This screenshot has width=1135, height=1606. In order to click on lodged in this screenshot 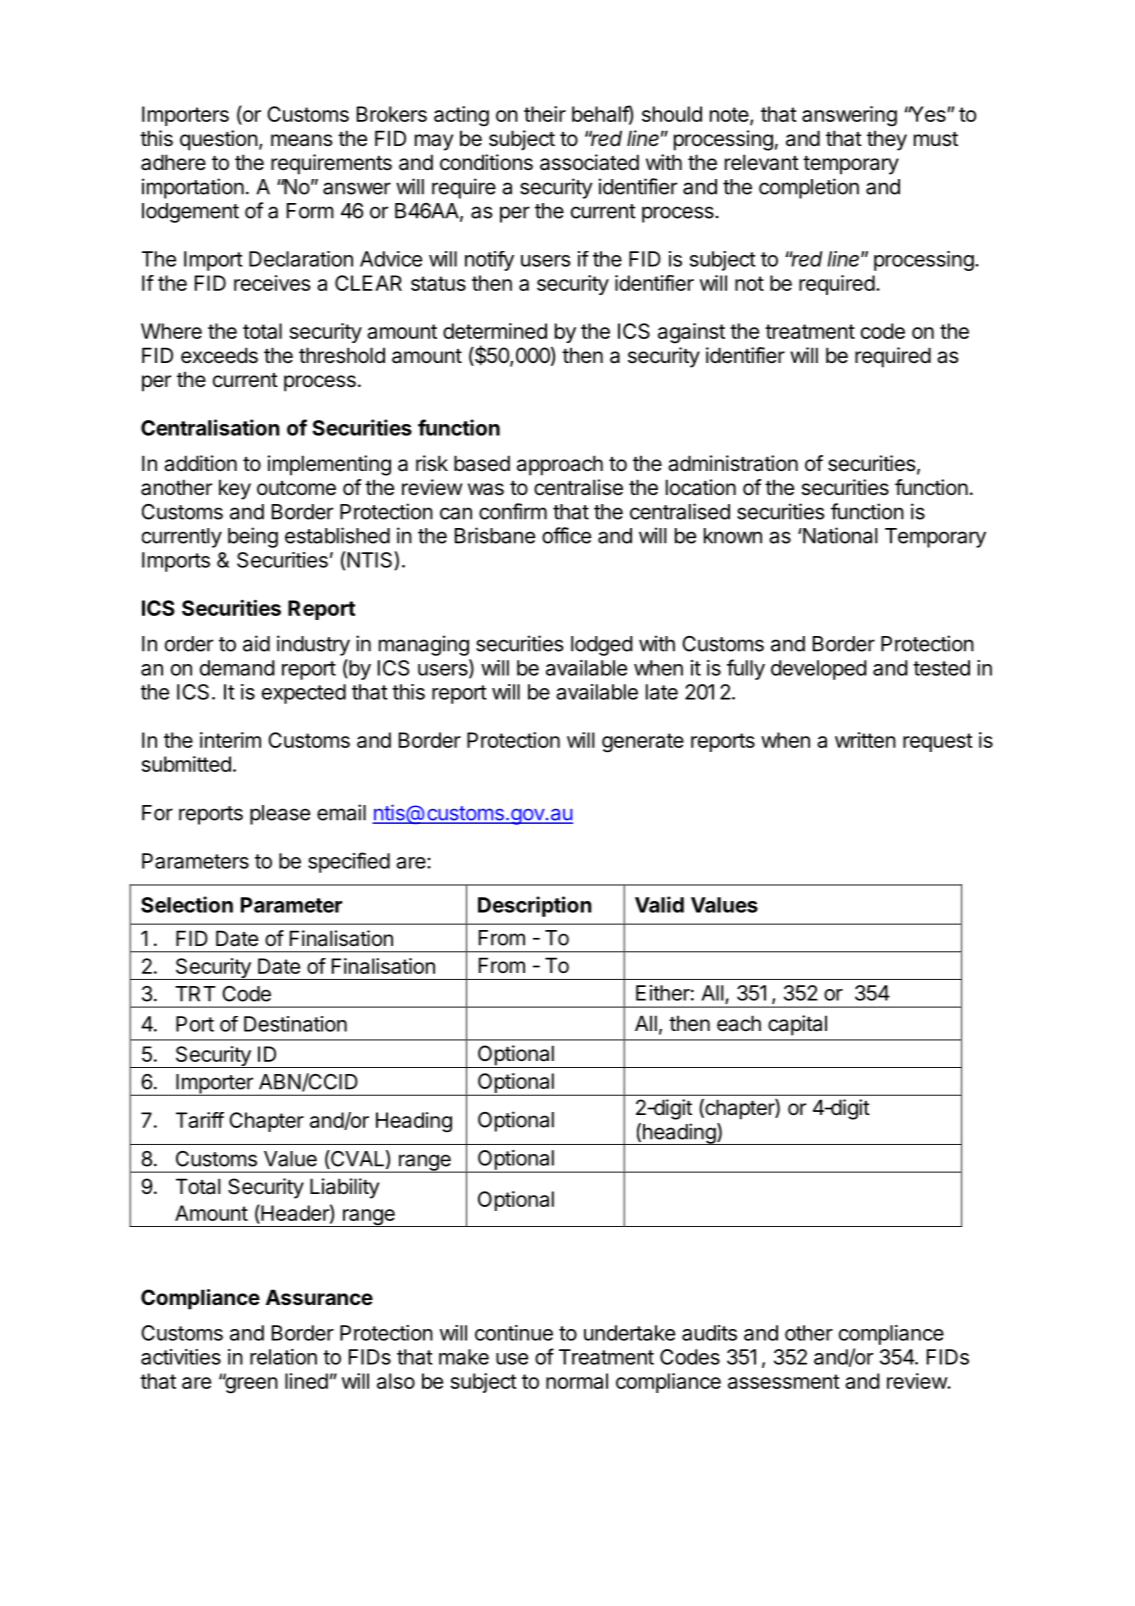, I will do `click(602, 646)`.
